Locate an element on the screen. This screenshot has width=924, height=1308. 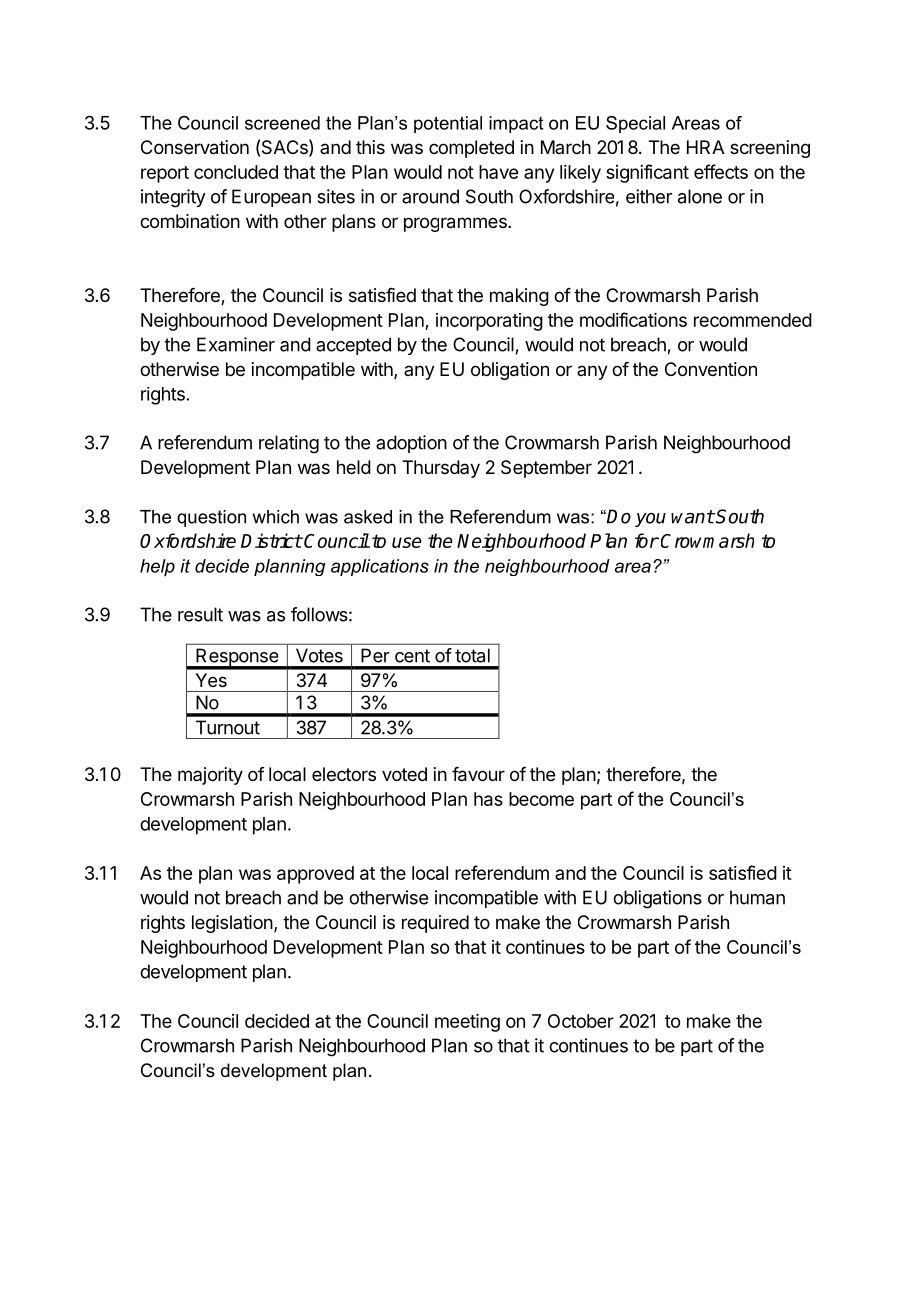
adoption is located at coordinates (411, 444).
